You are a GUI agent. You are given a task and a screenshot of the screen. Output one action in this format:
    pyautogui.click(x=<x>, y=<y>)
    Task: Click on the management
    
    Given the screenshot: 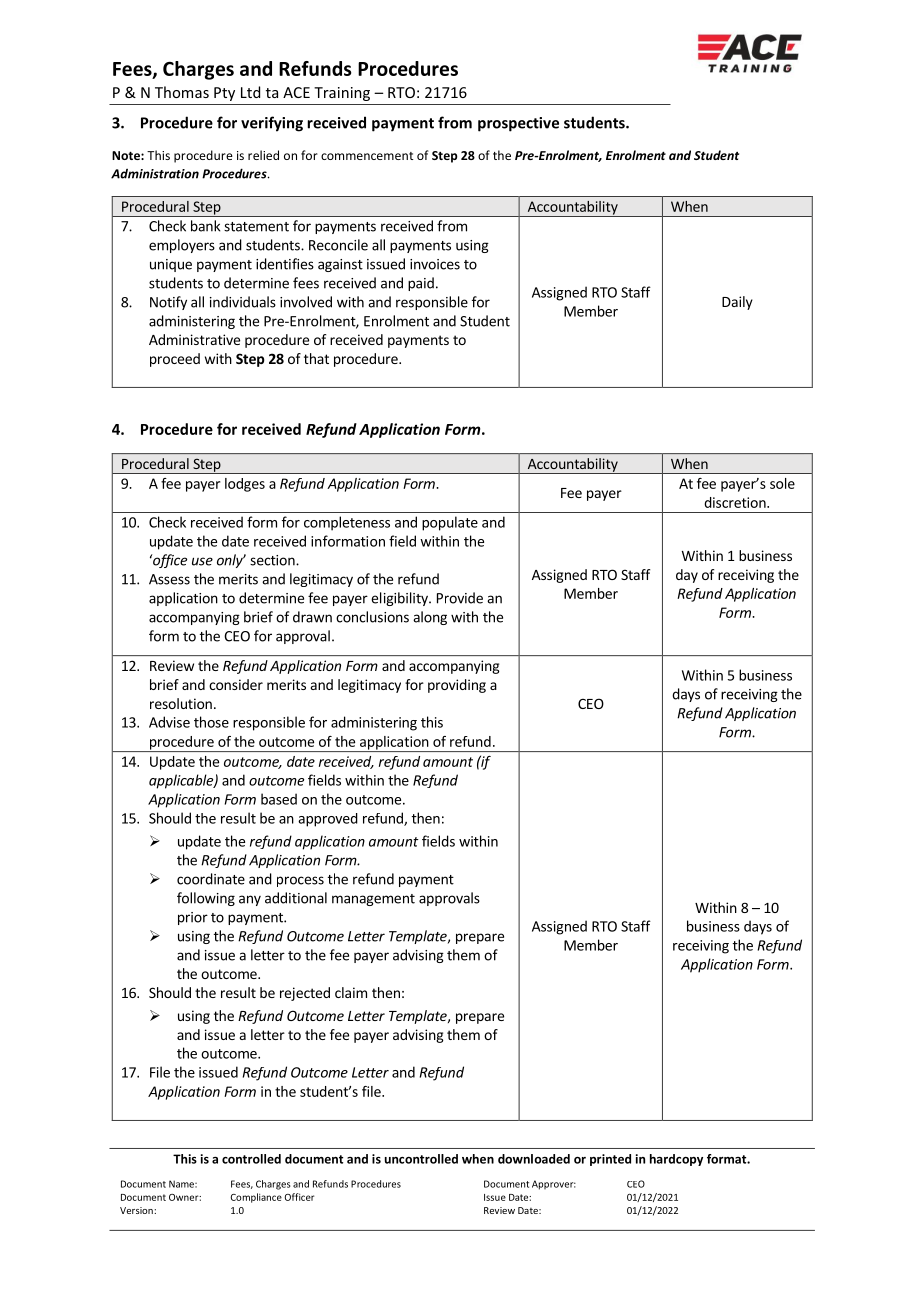 What is the action you would take?
    pyautogui.click(x=373, y=900)
